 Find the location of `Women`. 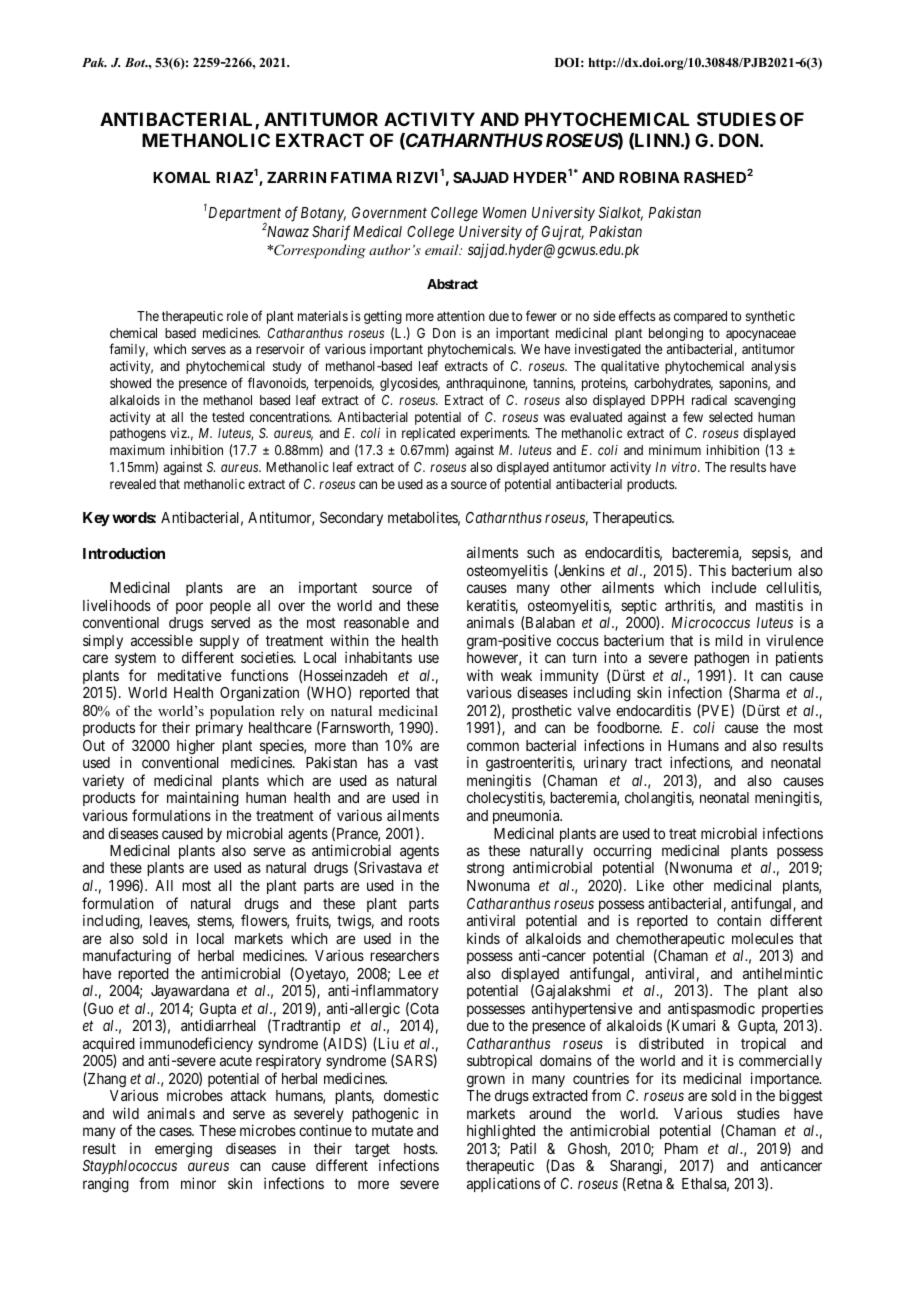

Women is located at coordinates (504, 212).
